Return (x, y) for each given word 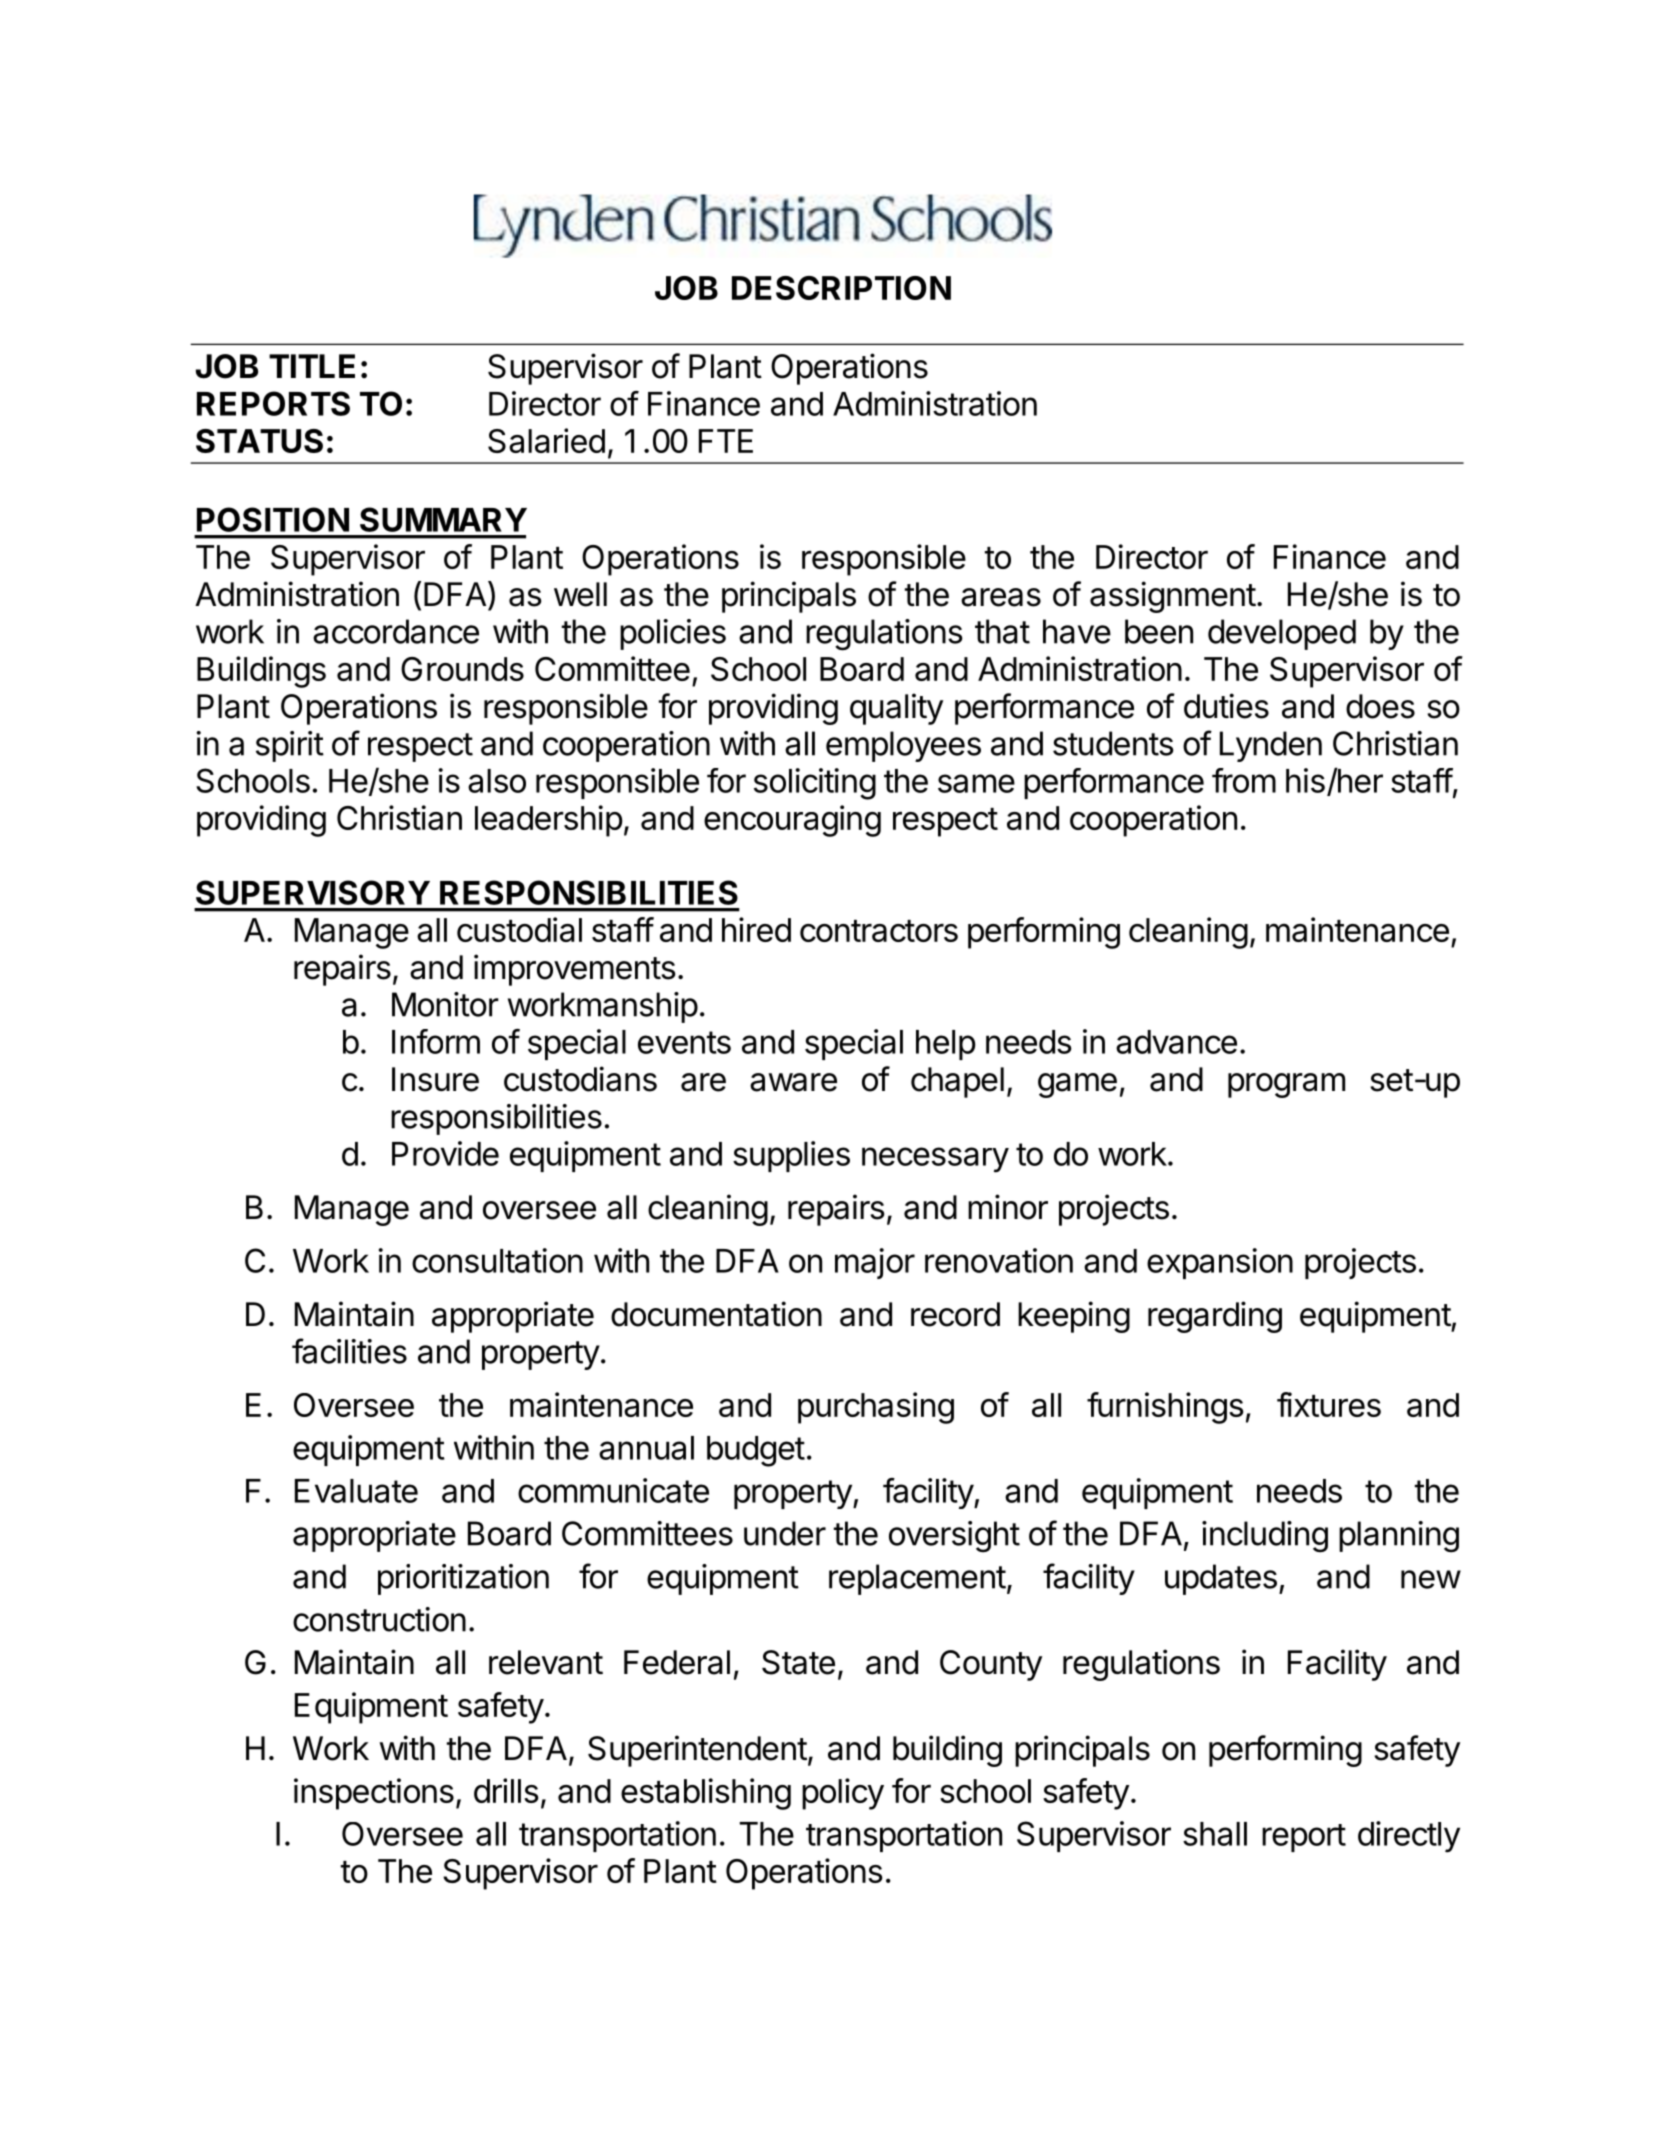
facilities (349, 1351)
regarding (1215, 1317)
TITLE (312, 366)
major (875, 1263)
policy (843, 1794)
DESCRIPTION (841, 288)
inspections (374, 1794)
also (497, 781)
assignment (1173, 597)
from (1244, 780)
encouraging (792, 821)
